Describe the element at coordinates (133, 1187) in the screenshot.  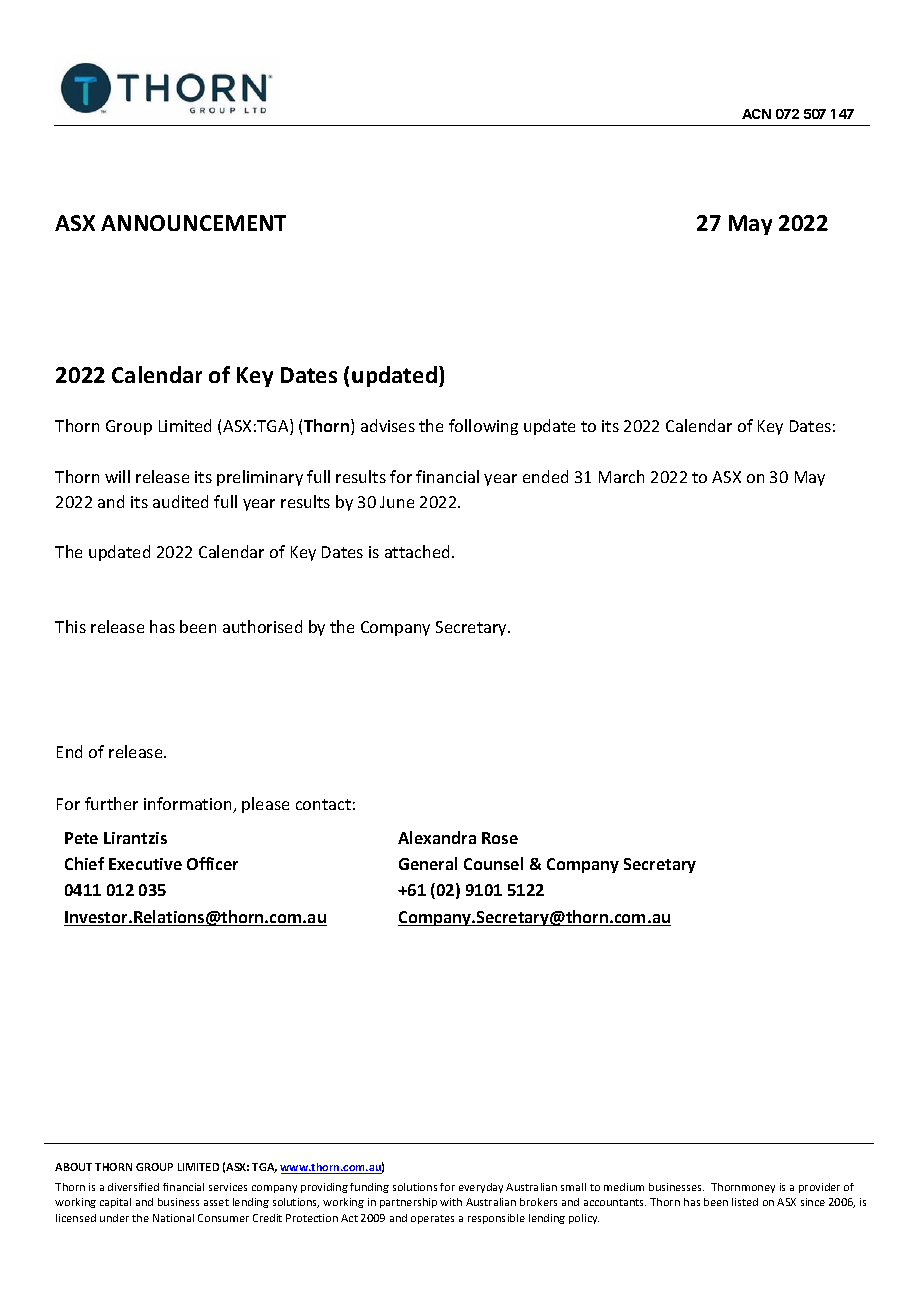
I see `diversified` at that location.
